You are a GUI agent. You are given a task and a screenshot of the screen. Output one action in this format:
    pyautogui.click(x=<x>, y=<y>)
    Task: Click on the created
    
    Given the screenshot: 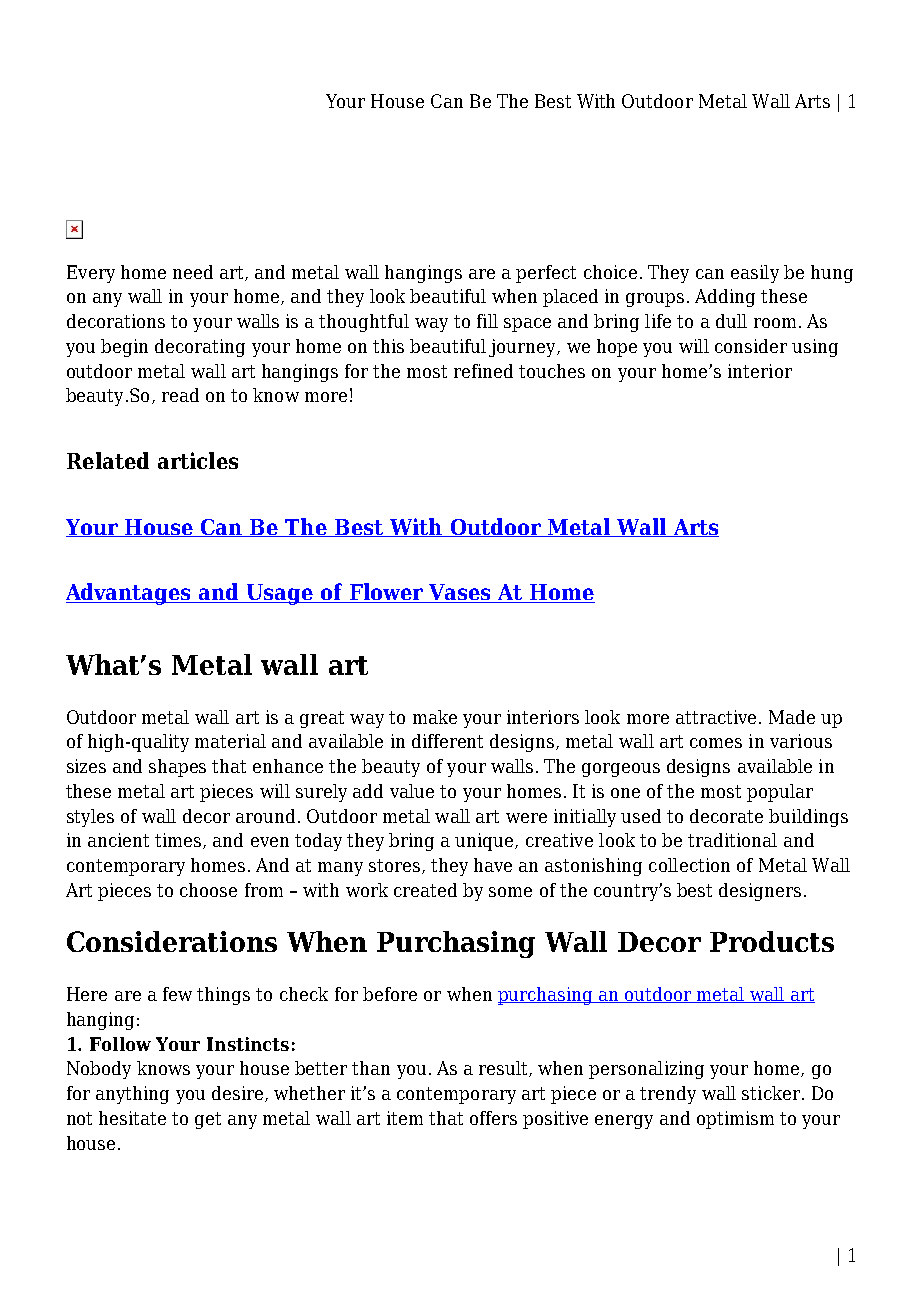 What is the action you would take?
    pyautogui.click(x=425, y=890)
